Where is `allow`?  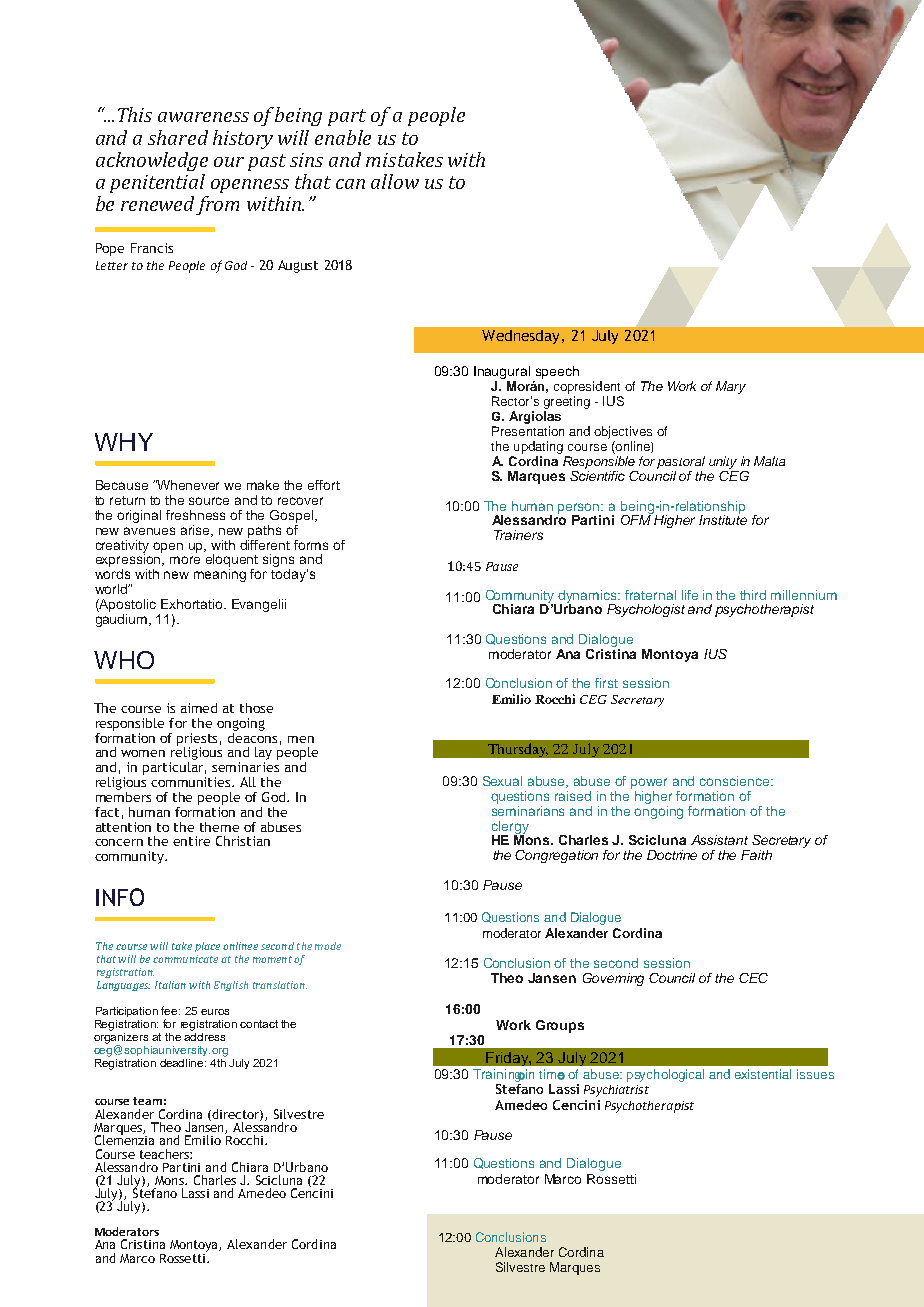 allow is located at coordinates (395, 181).
